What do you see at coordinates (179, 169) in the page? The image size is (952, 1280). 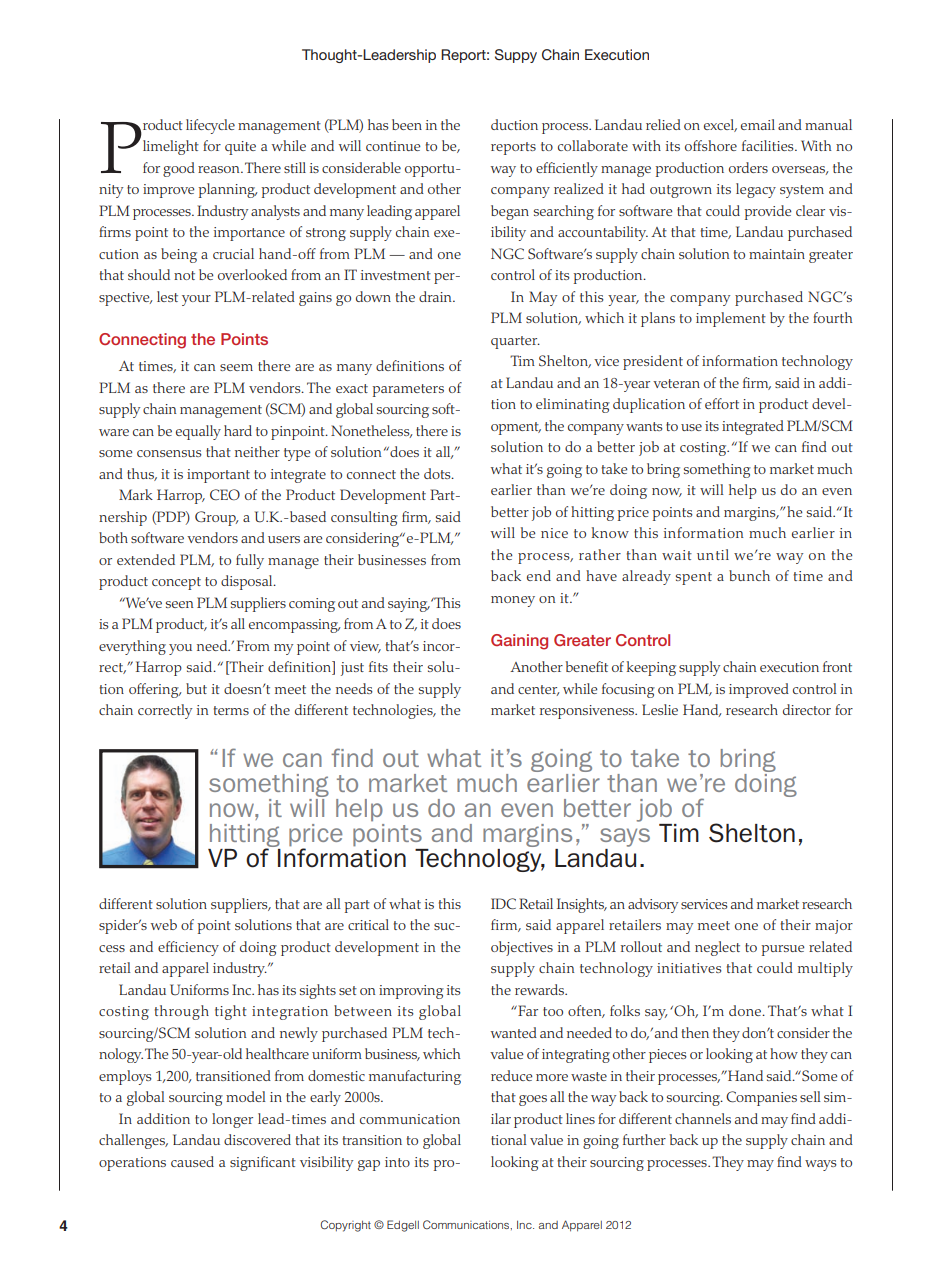 I see `good` at bounding box center [179, 169].
